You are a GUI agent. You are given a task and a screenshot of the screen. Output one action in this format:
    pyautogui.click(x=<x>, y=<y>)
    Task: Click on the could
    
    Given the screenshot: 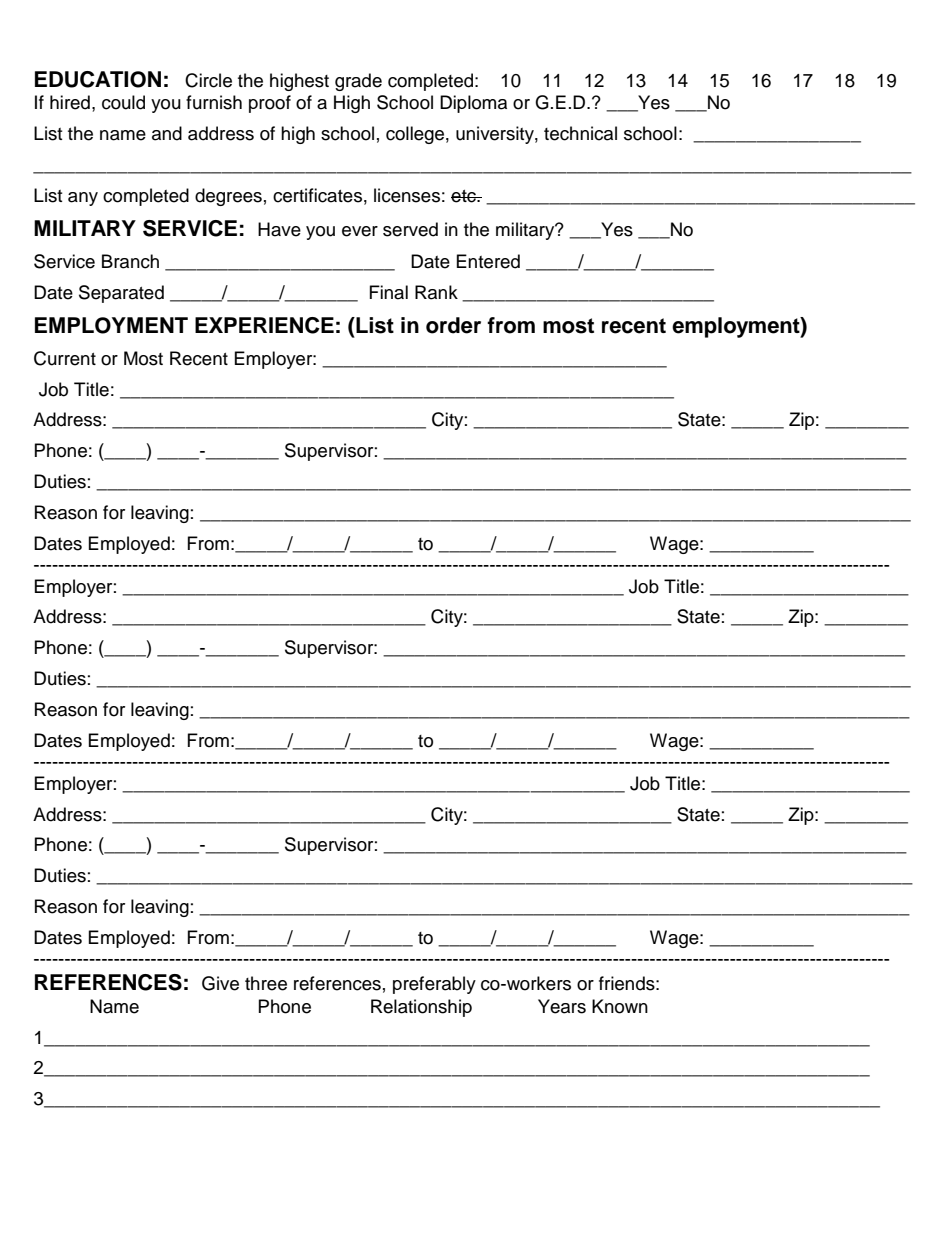 What is the action you would take?
    pyautogui.click(x=123, y=102)
